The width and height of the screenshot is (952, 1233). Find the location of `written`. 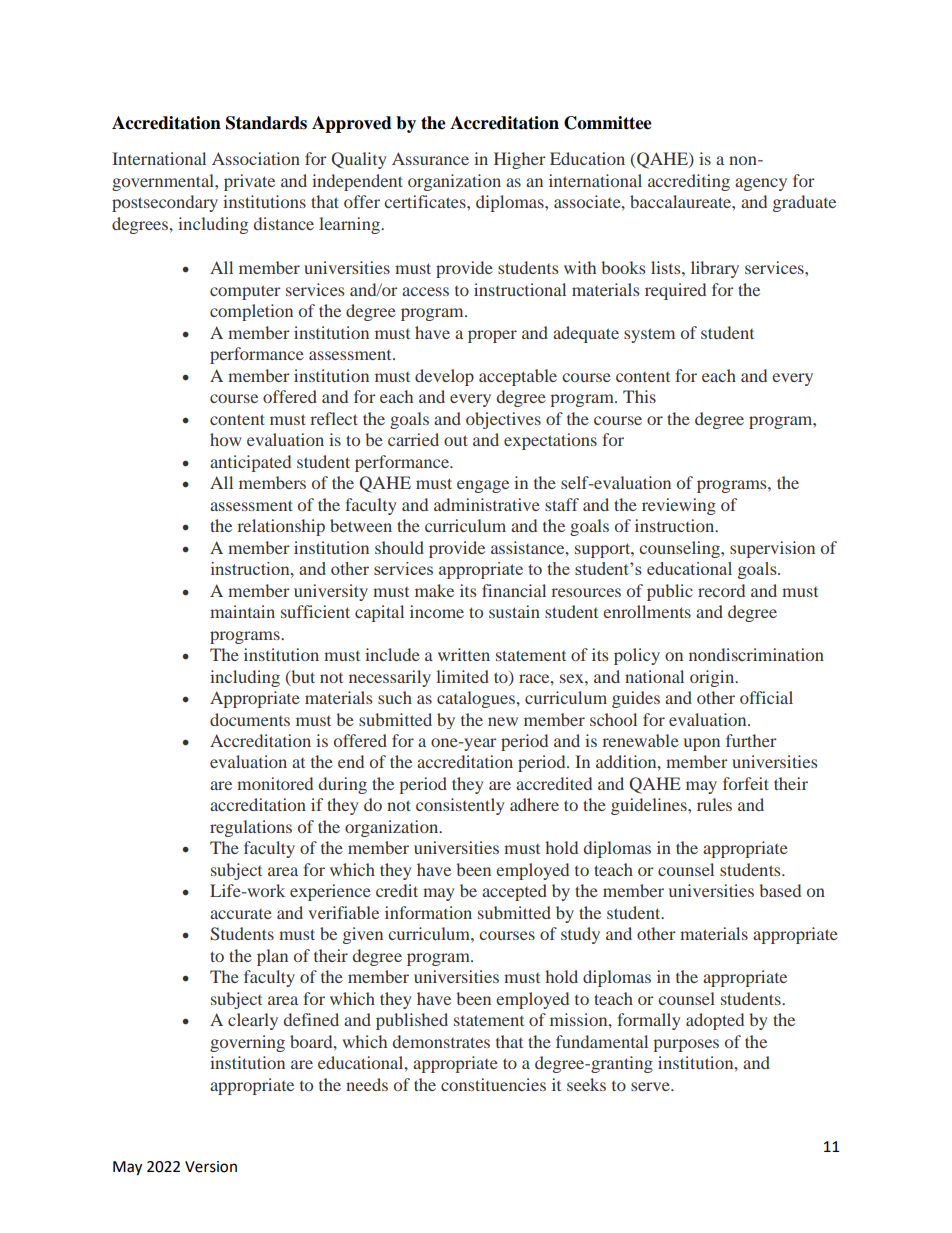

written is located at coordinates (464, 654).
